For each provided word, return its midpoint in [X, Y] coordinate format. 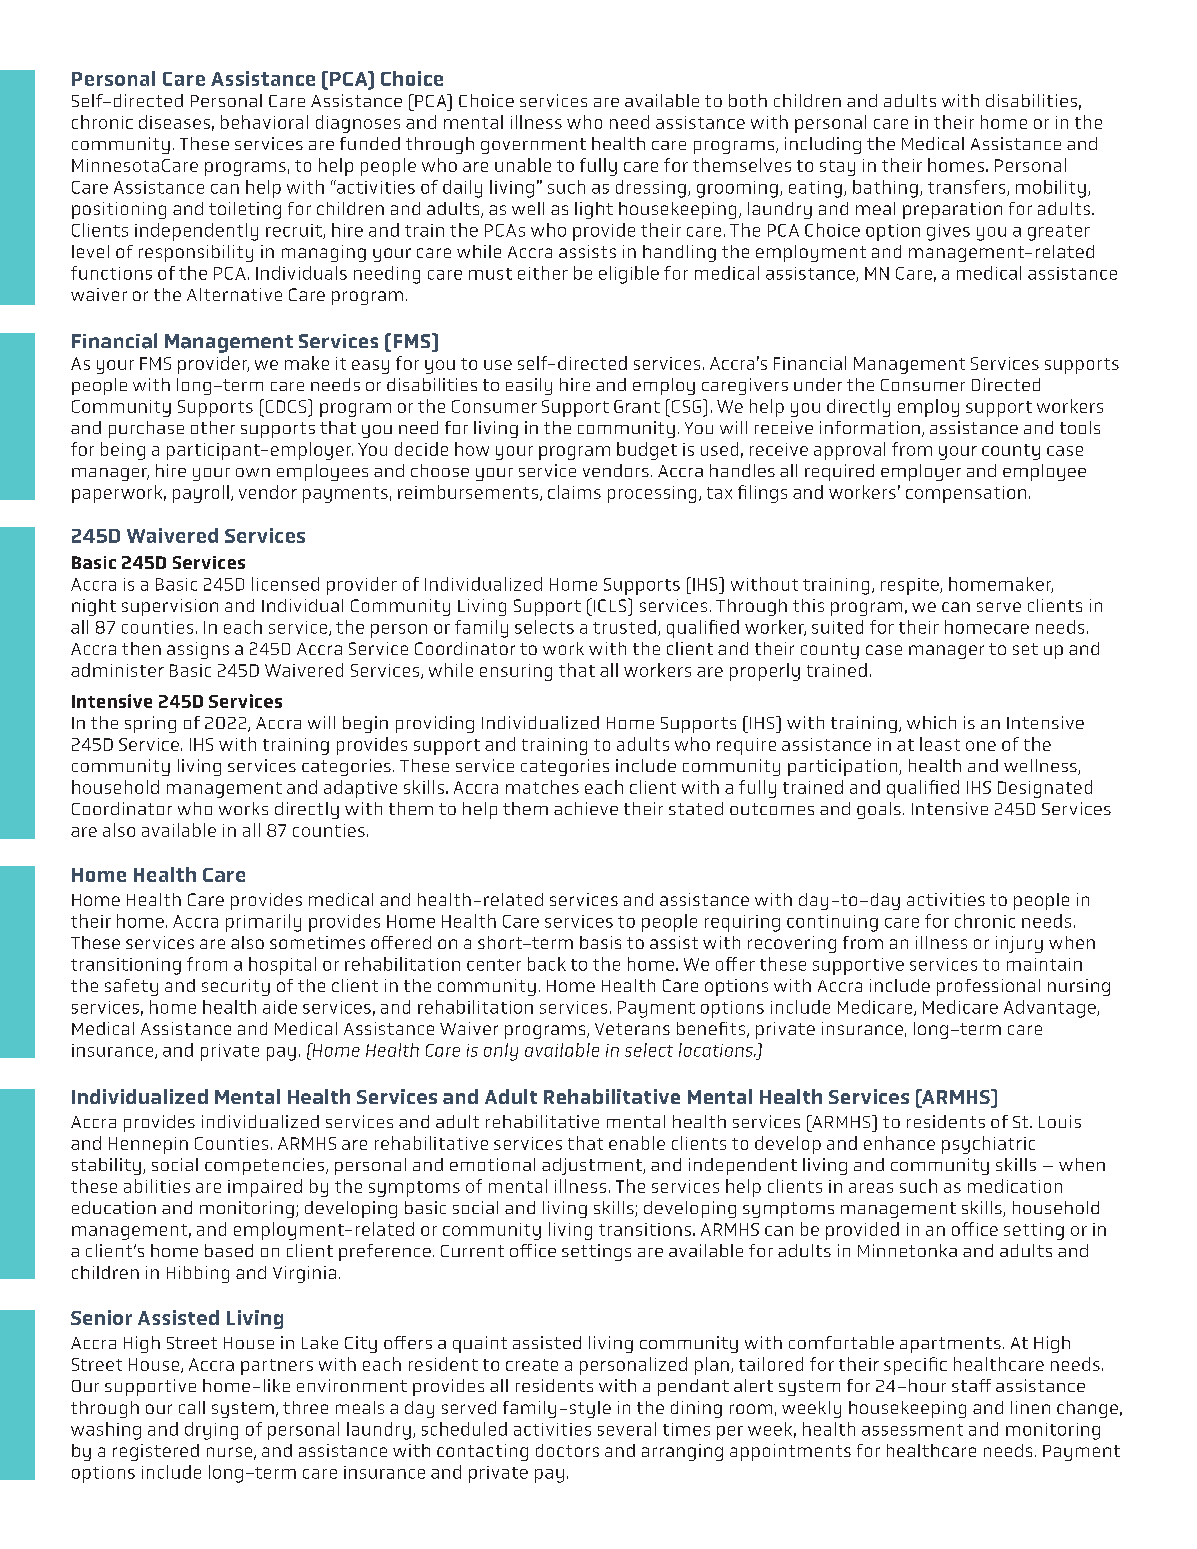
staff [971, 1385]
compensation [966, 494]
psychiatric [988, 1145]
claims [574, 492]
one [981, 746]
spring [150, 724]
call [192, 1407]
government [533, 146]
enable [637, 1143]
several [627, 1429]
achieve [586, 808]
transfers [968, 188]
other [213, 427]
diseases [174, 122]
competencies [264, 1166]
